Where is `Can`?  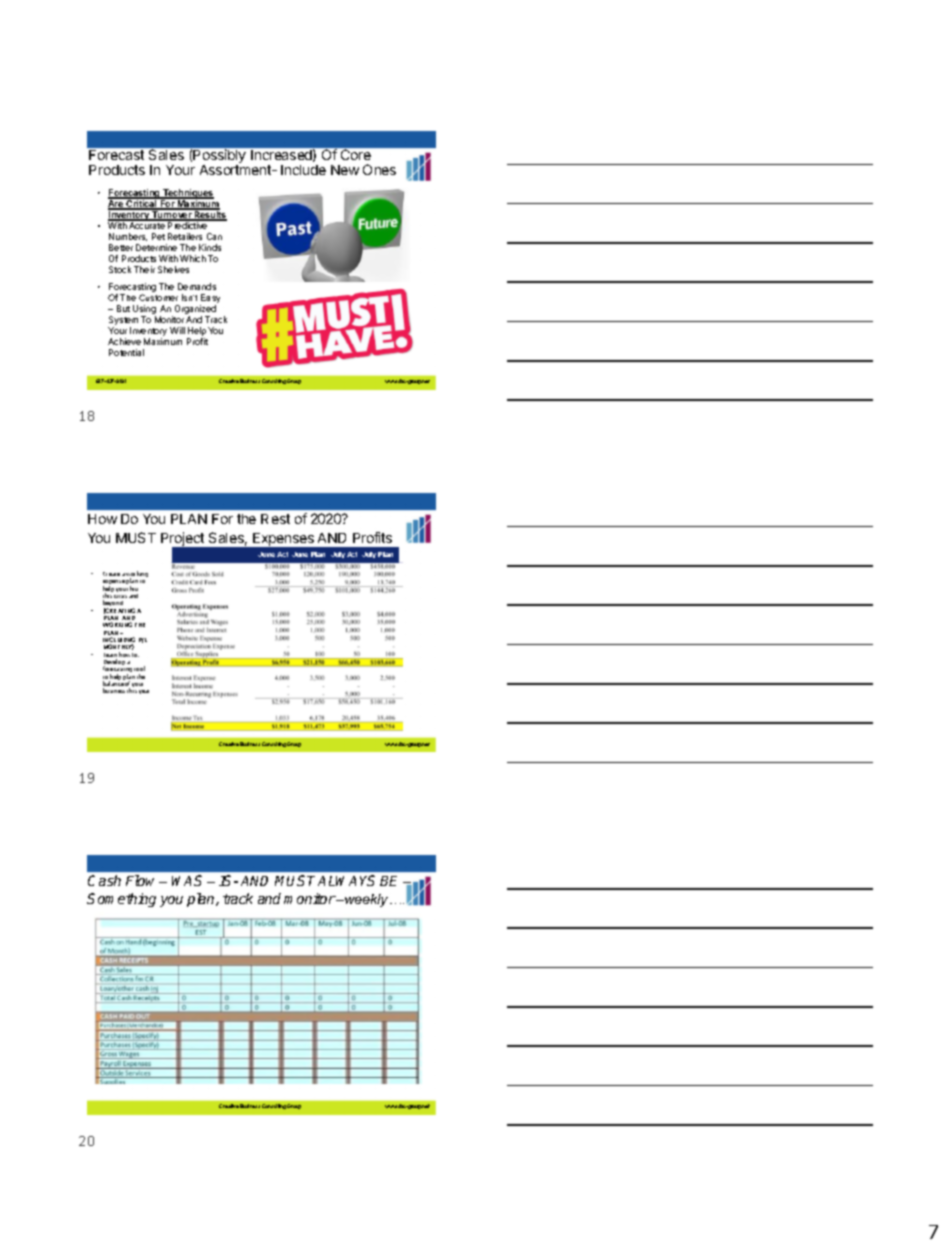 Can is located at coordinates (214, 236).
